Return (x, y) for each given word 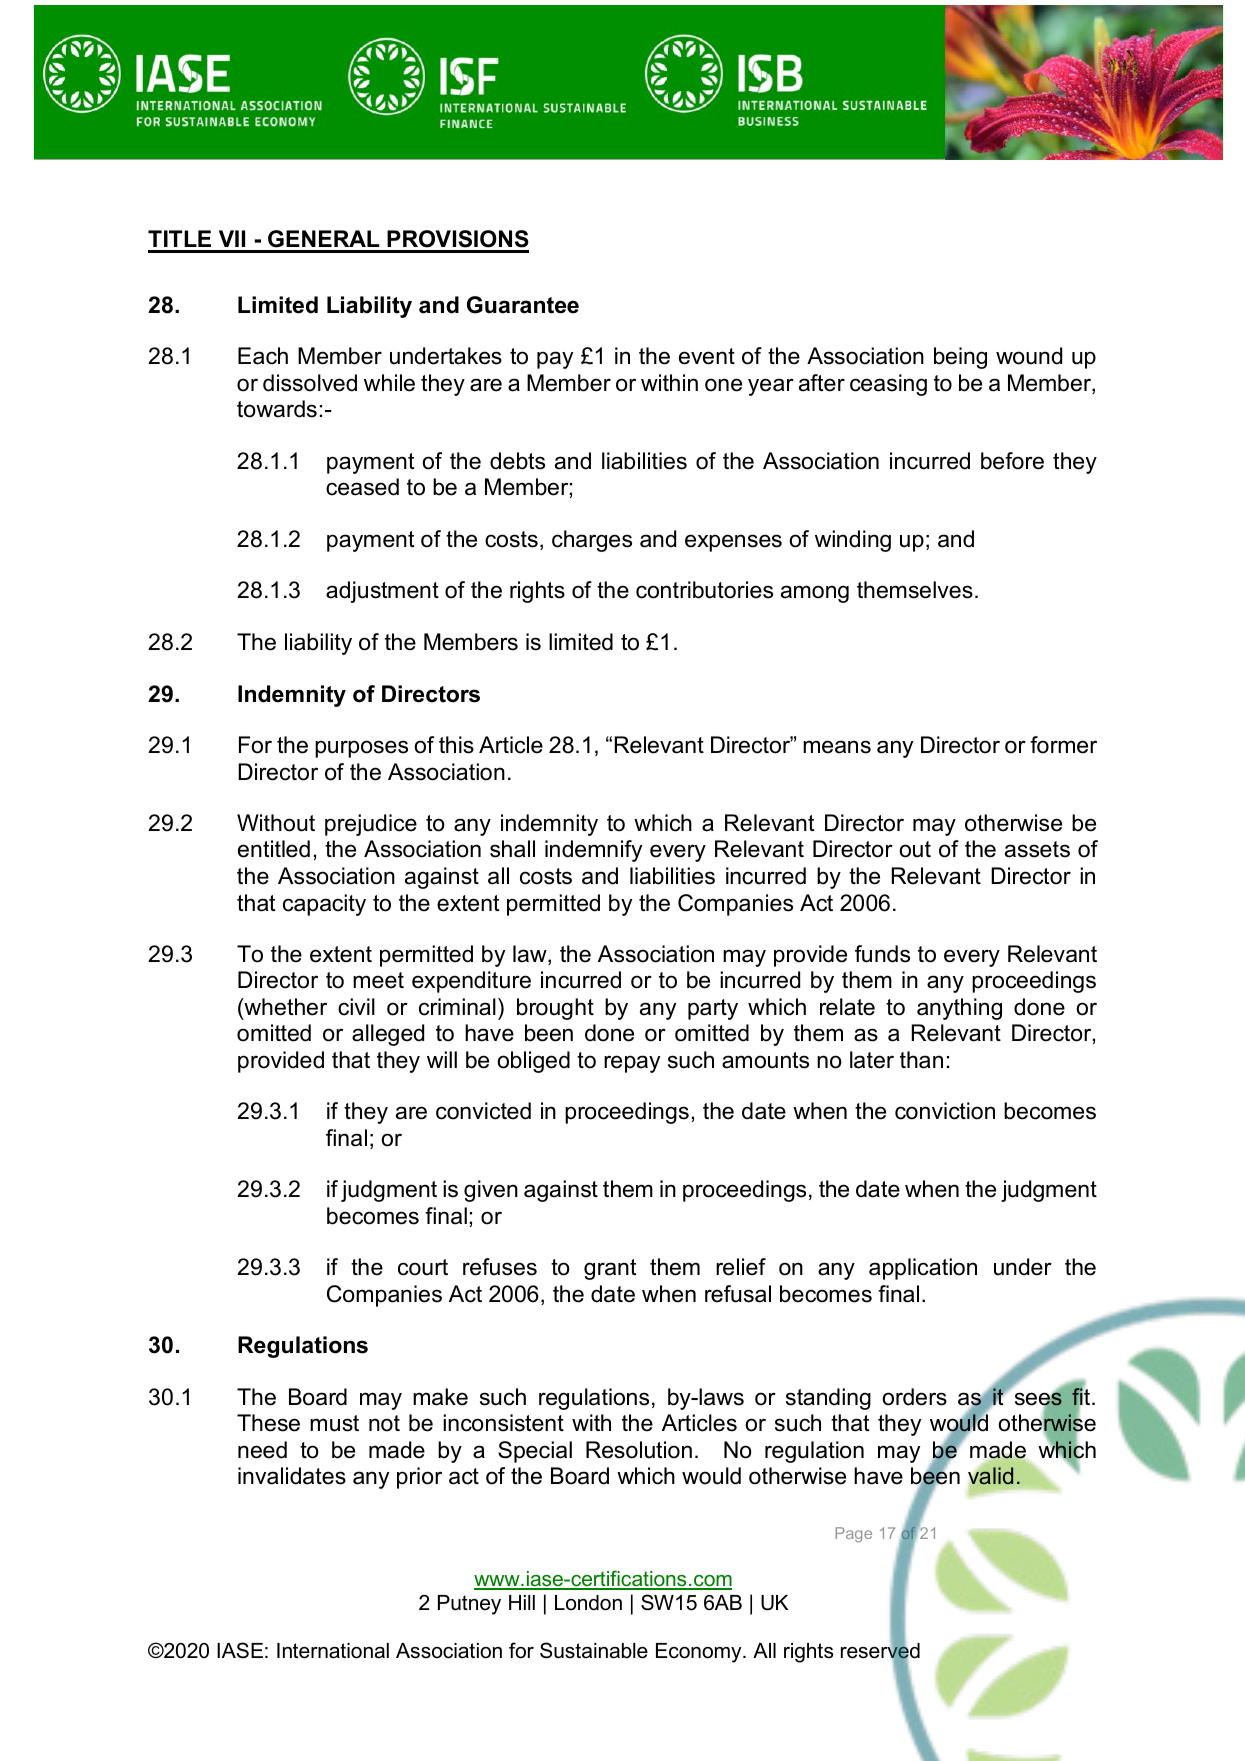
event (707, 356)
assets (1037, 849)
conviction (945, 1111)
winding (853, 541)
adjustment (382, 592)
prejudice (371, 825)
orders (914, 1397)
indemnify (593, 851)
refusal (738, 1294)
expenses (733, 543)
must (334, 1423)
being (960, 358)
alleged (388, 1035)
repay (632, 1064)
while (389, 383)
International (333, 1651)
